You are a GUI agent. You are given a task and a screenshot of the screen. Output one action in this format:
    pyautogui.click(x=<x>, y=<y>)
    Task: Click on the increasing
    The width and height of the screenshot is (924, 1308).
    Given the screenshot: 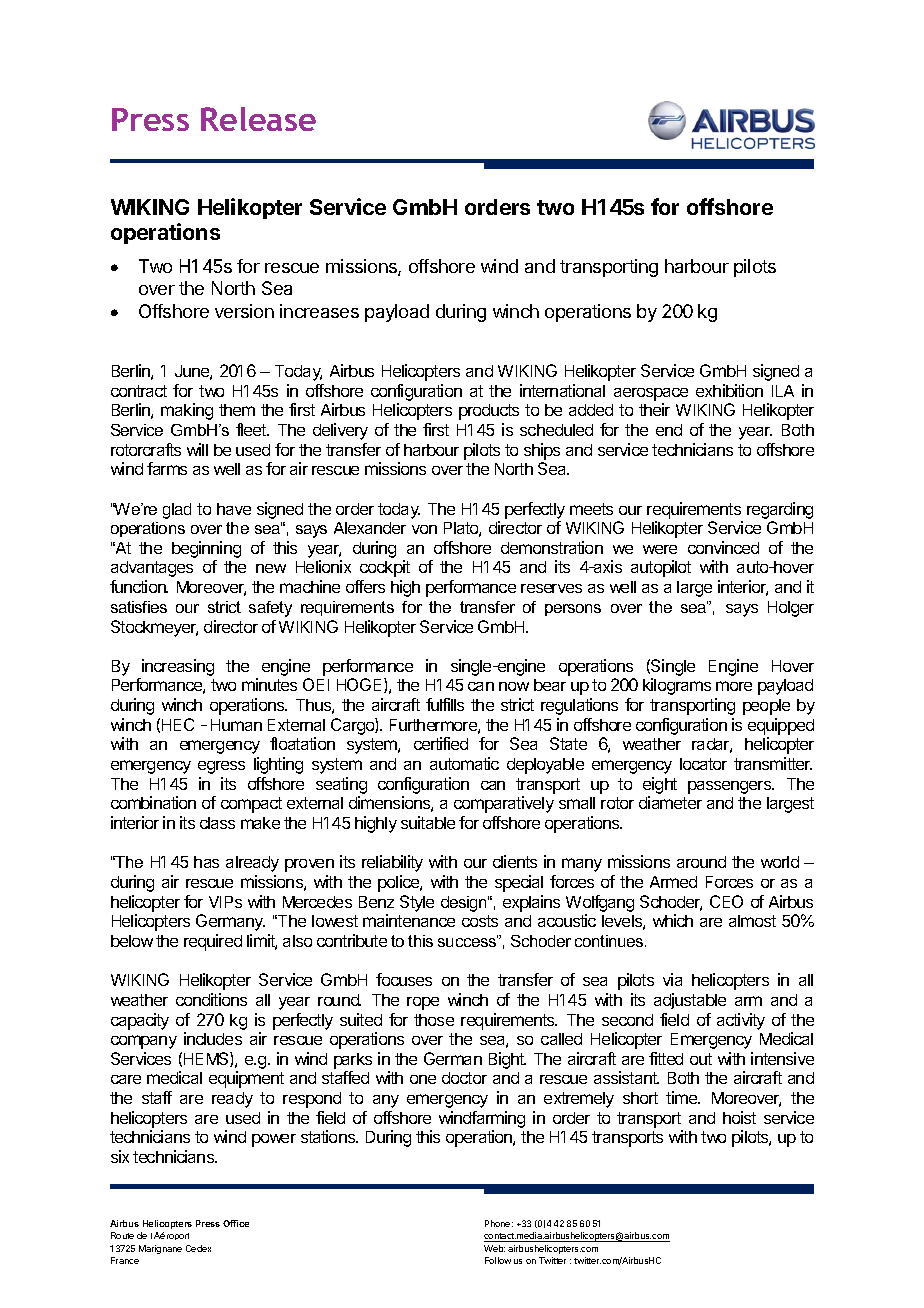 What is the action you would take?
    pyautogui.click(x=178, y=667)
